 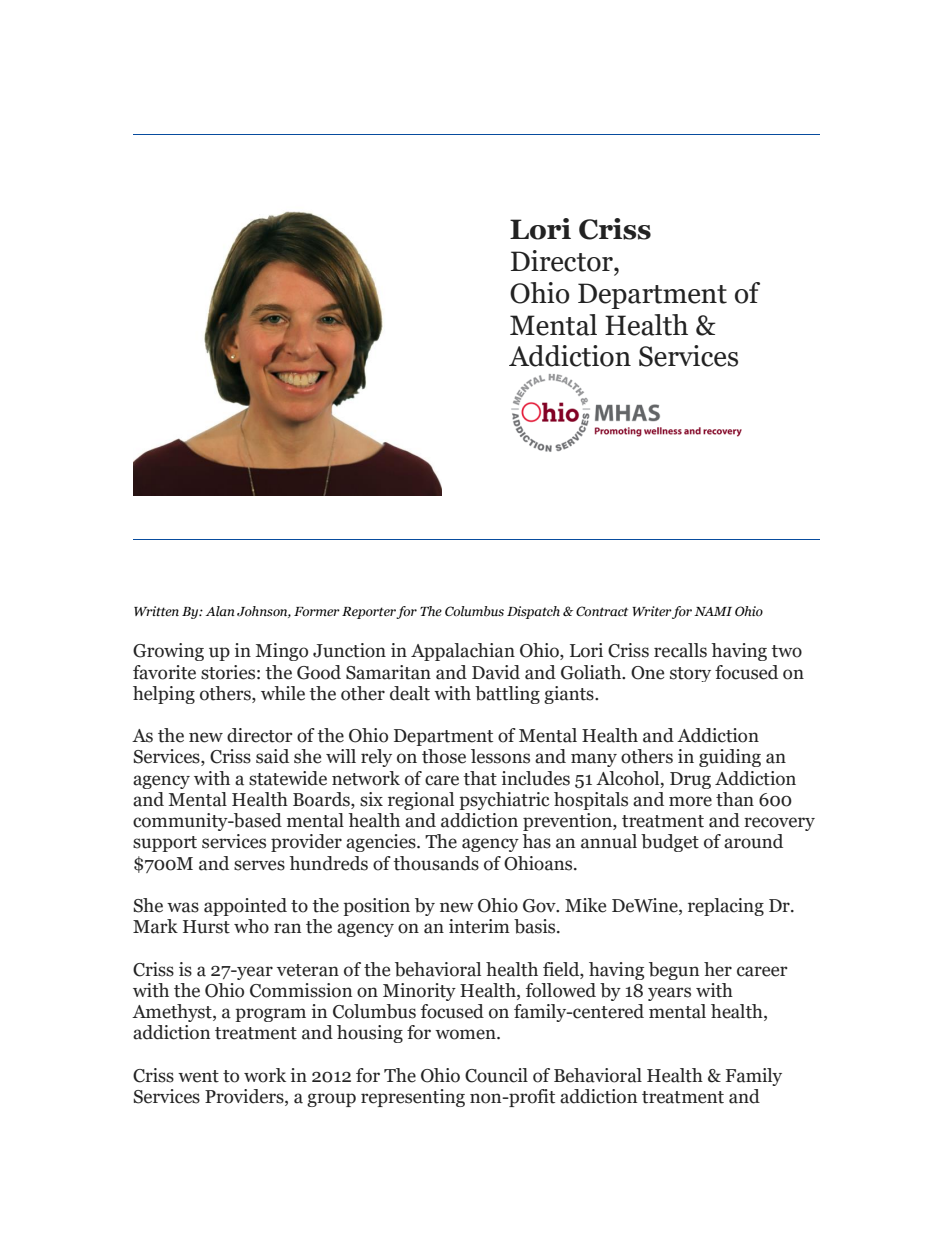 I want to click on Alan, so click(x=220, y=611).
